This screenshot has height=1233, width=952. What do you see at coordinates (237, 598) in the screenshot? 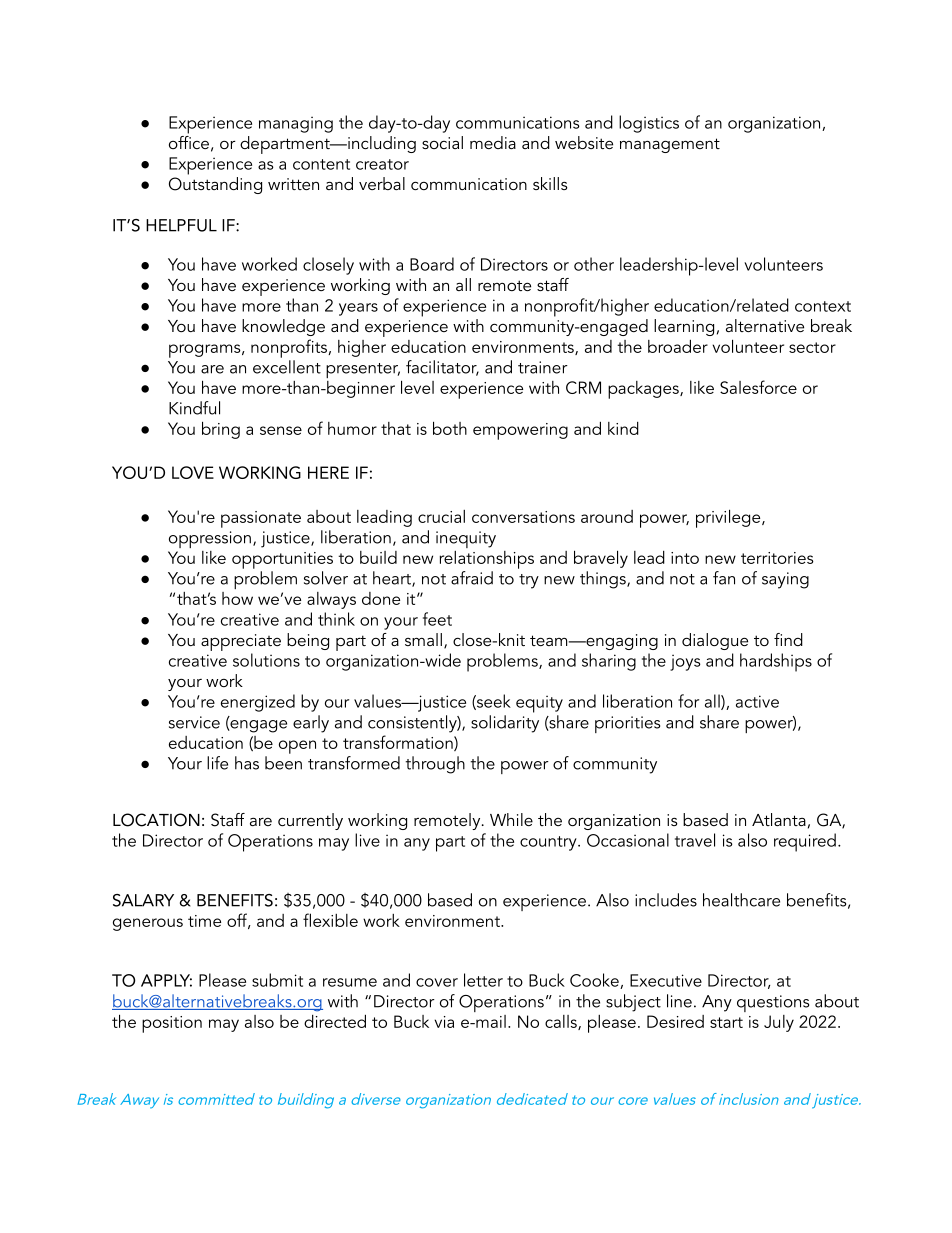
I see `how` at bounding box center [237, 598].
